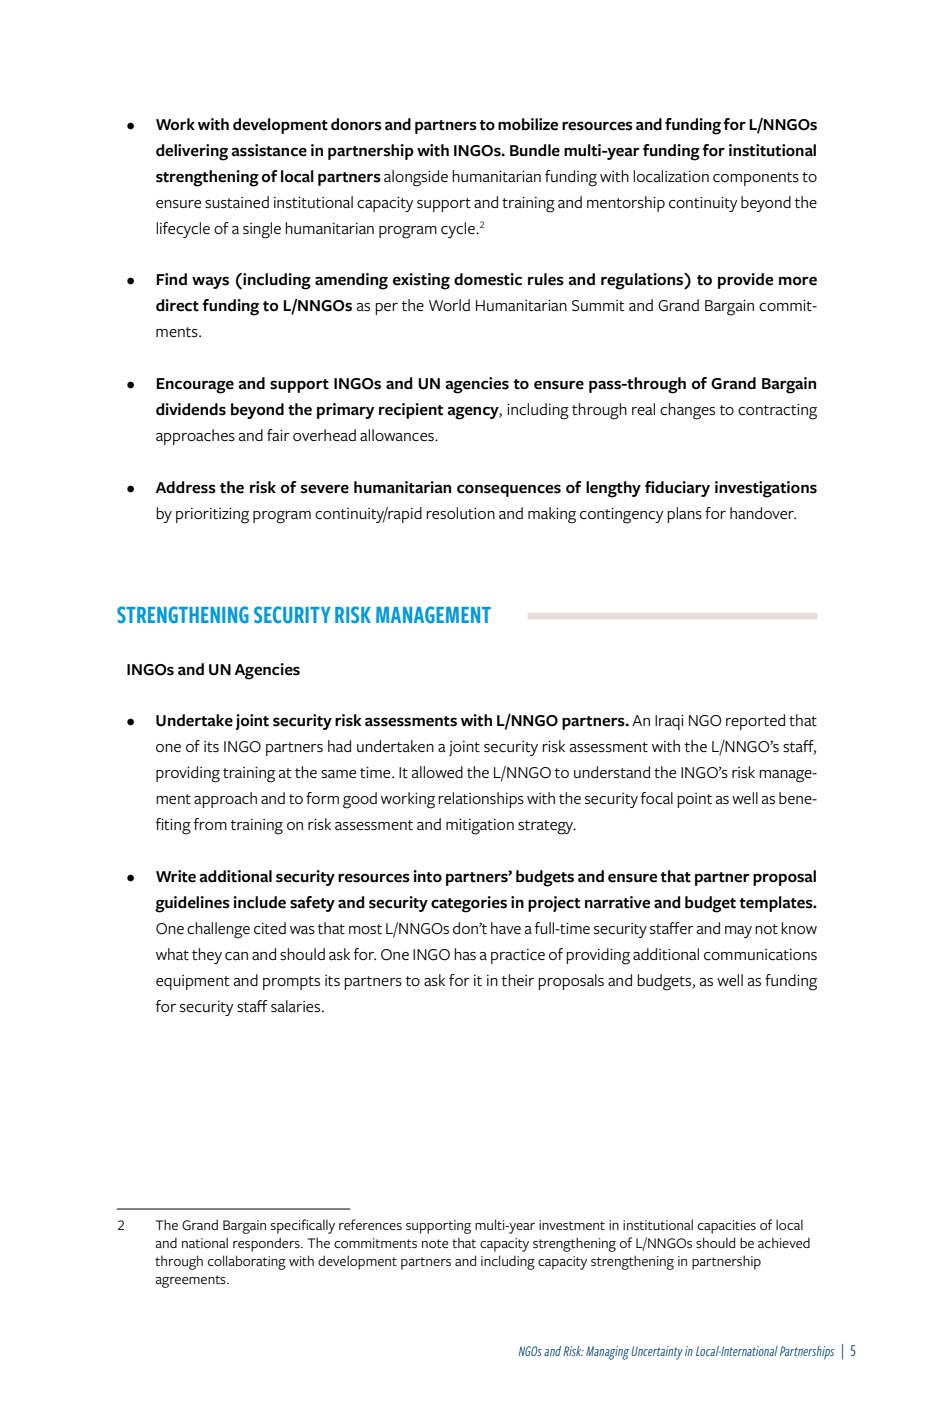  I want to click on components, so click(756, 179).
